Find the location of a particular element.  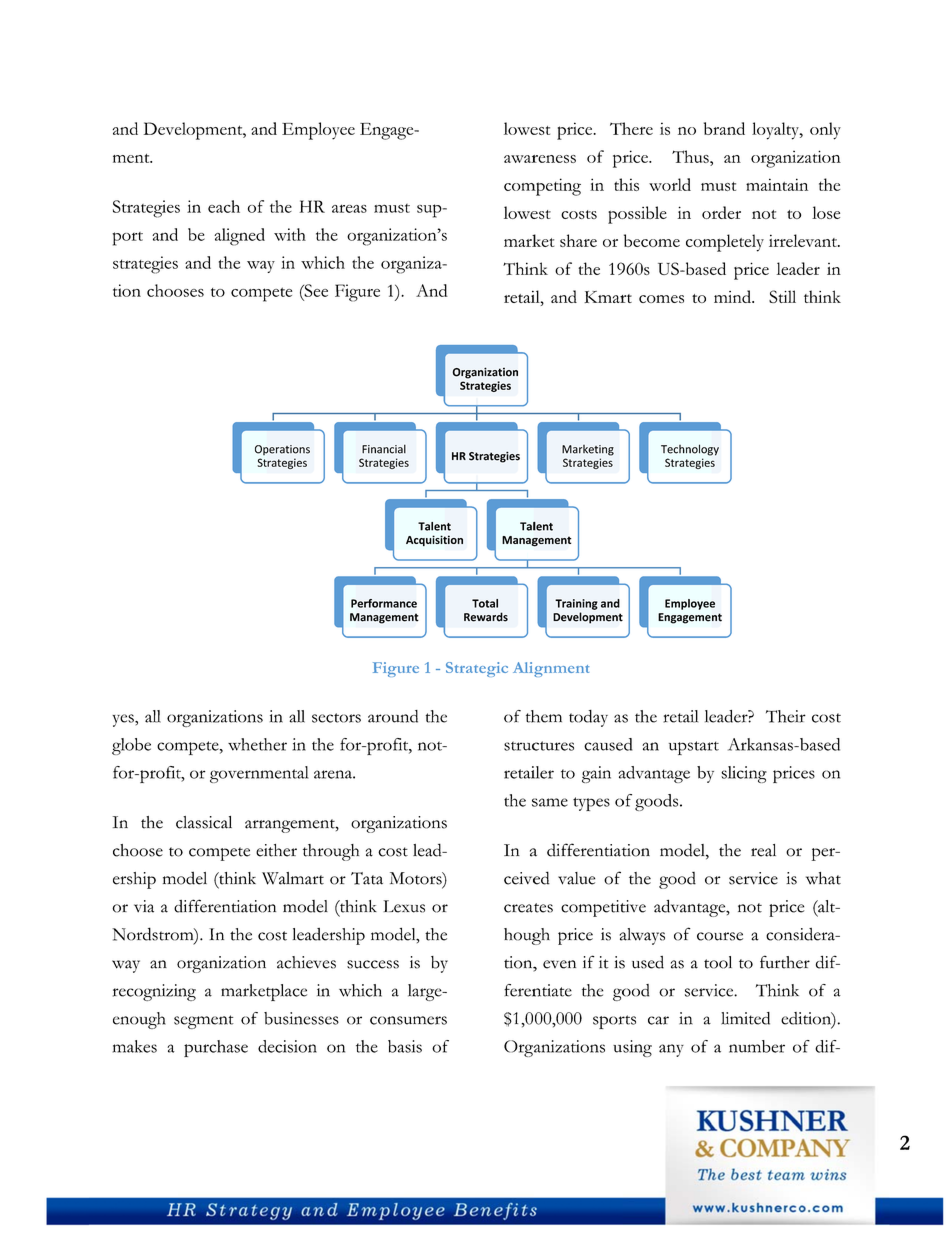

basis is located at coordinates (405, 1046).
